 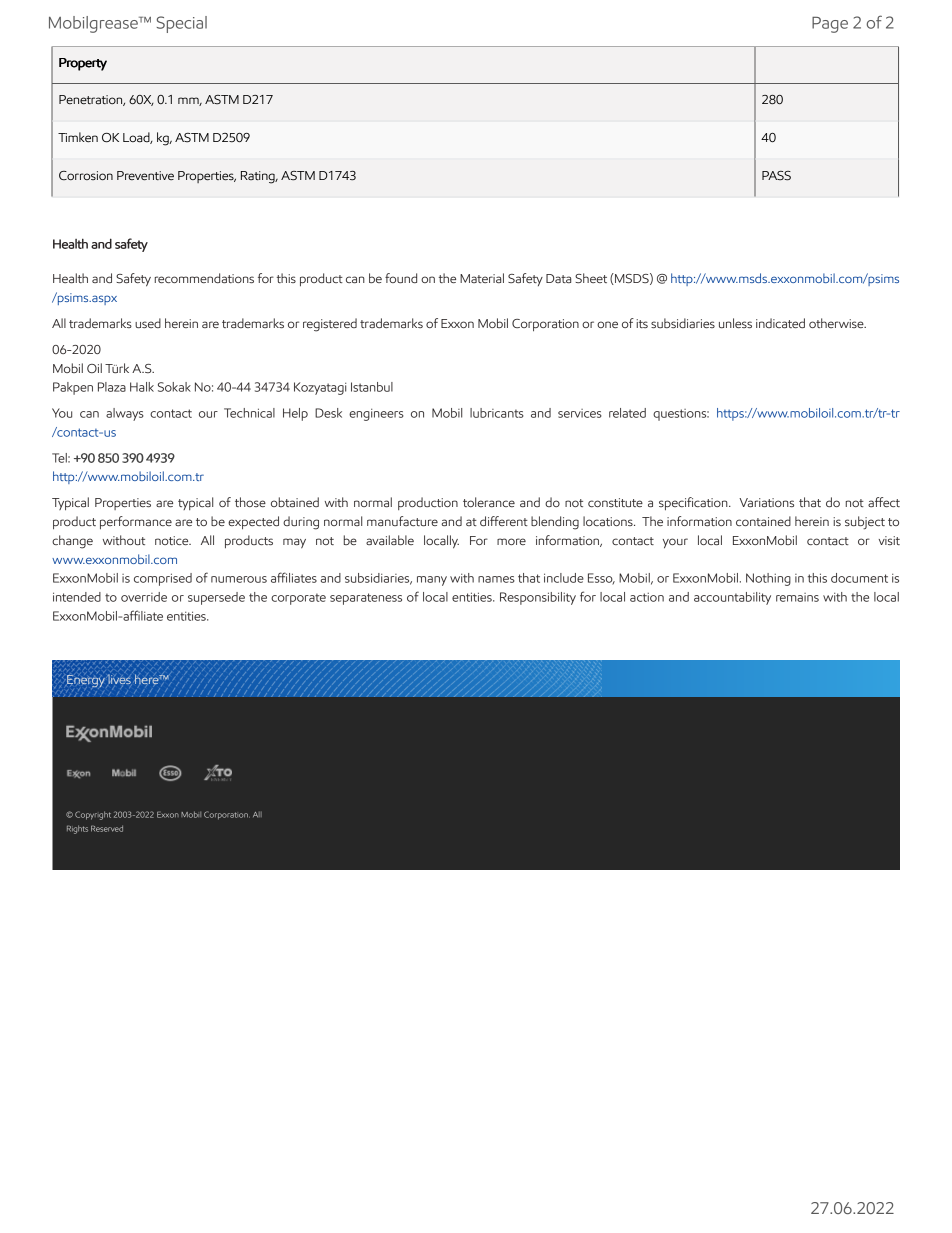 What do you see at coordinates (93, 815) in the screenshot?
I see `Copyright` at bounding box center [93, 815].
